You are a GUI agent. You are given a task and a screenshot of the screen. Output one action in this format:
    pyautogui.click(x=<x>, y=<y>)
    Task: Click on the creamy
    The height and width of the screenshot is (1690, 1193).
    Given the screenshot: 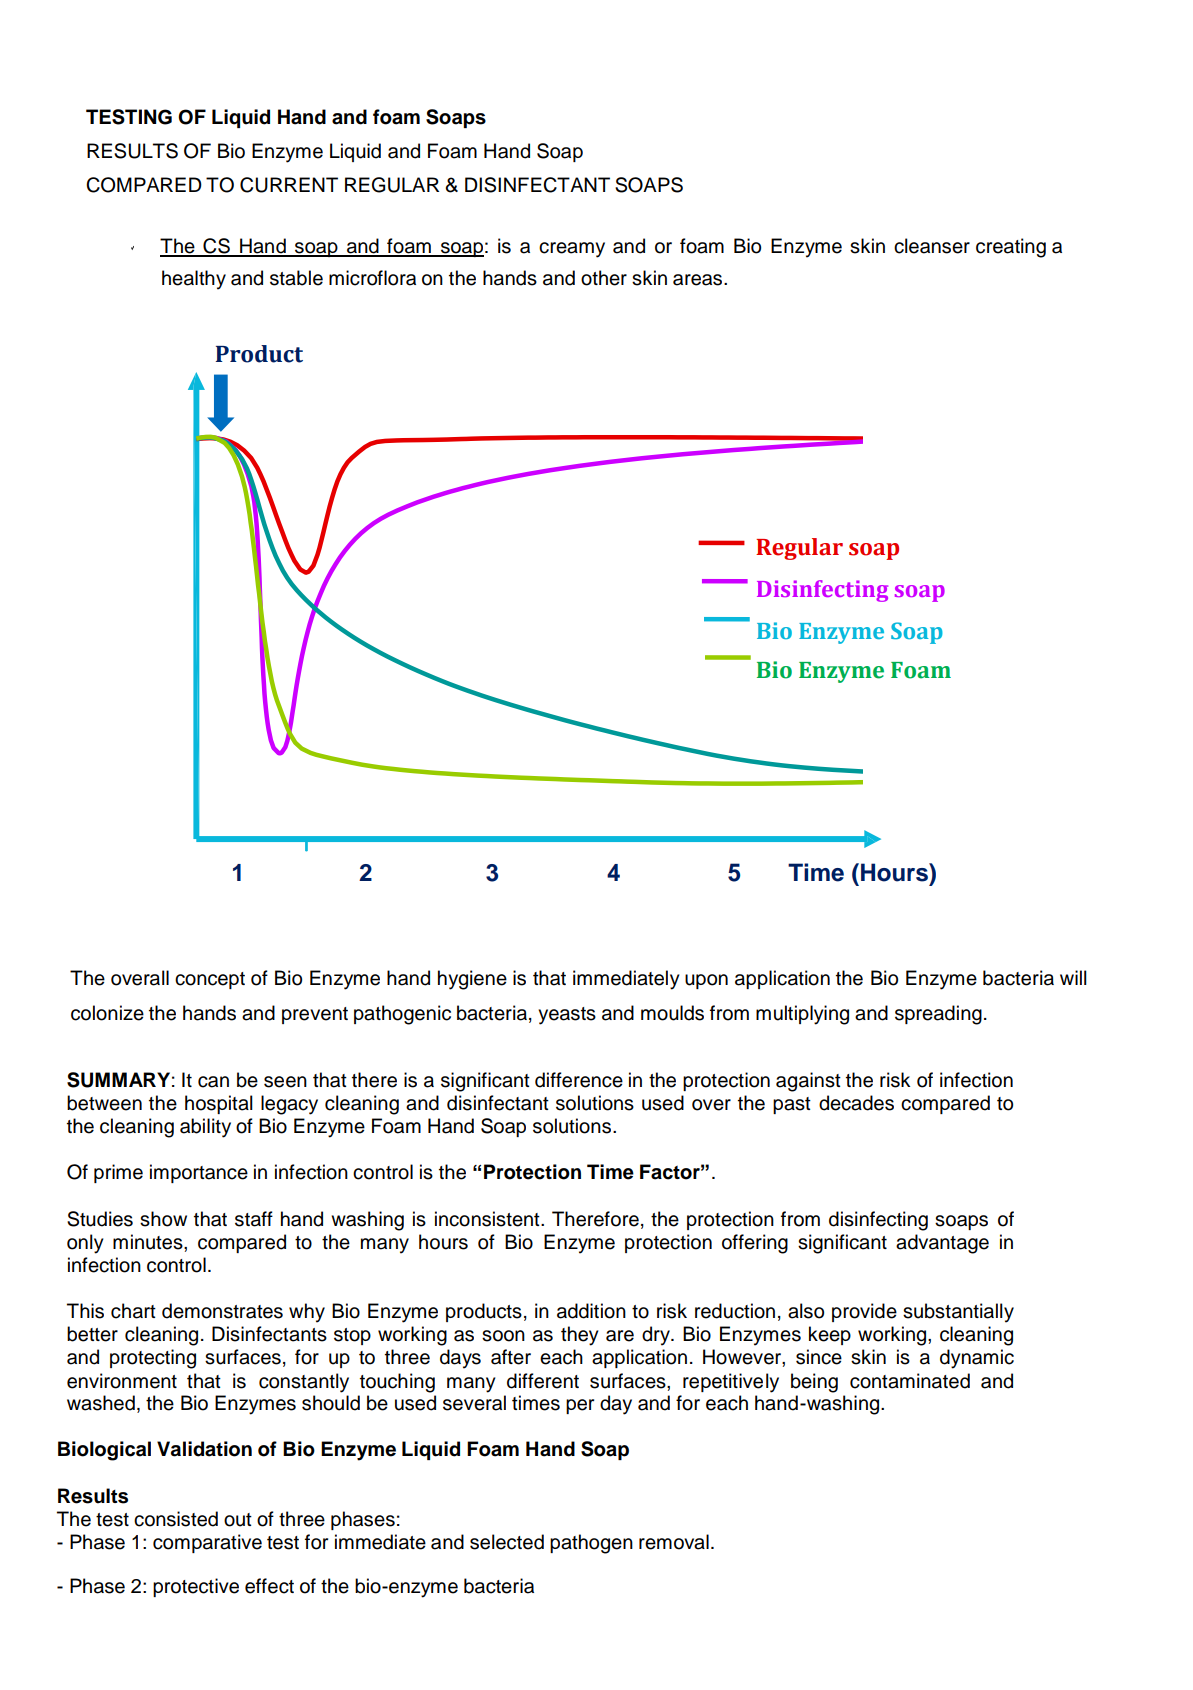 What is the action you would take?
    pyautogui.click(x=572, y=250)
